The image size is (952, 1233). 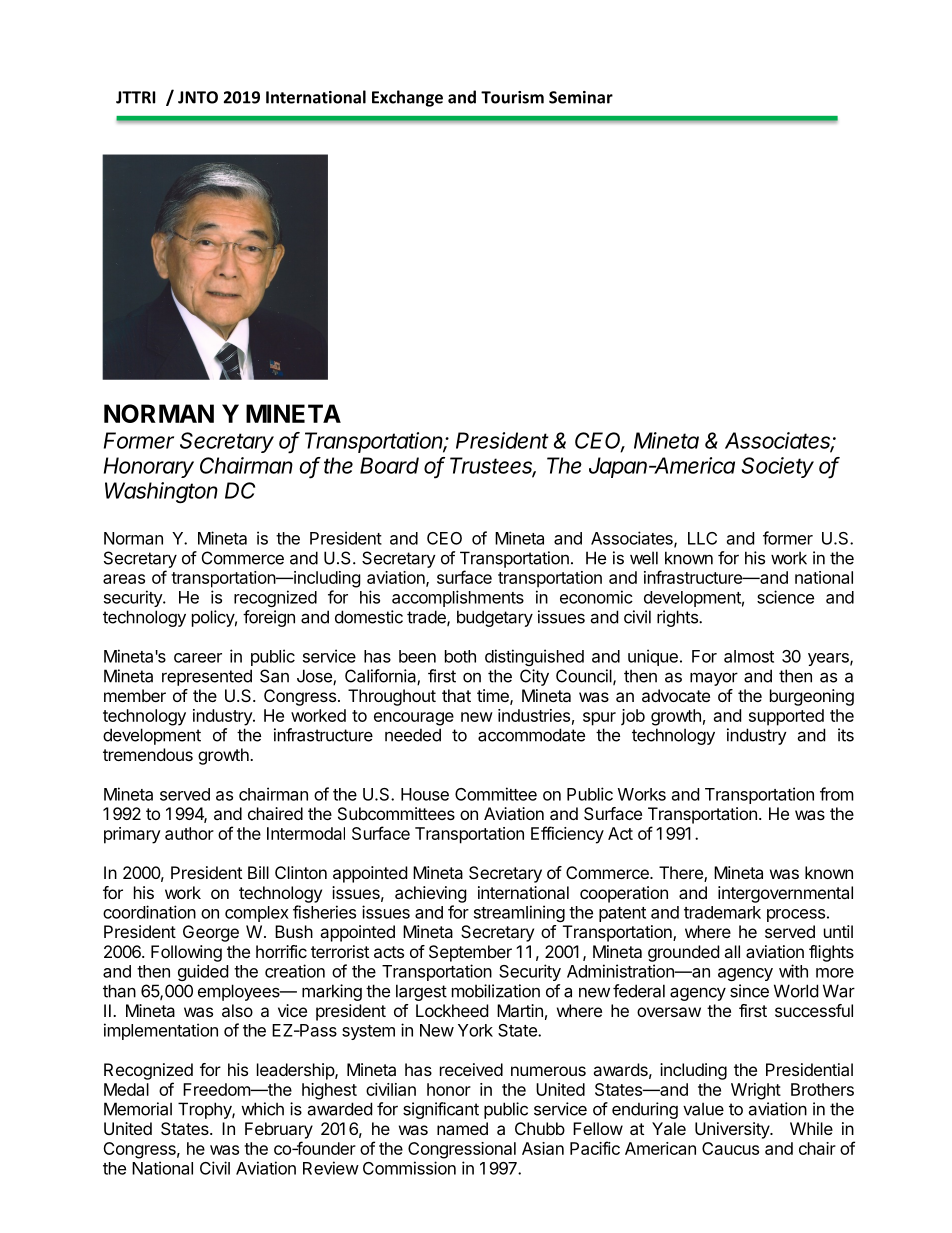 What do you see at coordinates (161, 492) in the screenshot?
I see `Washington` at bounding box center [161, 492].
